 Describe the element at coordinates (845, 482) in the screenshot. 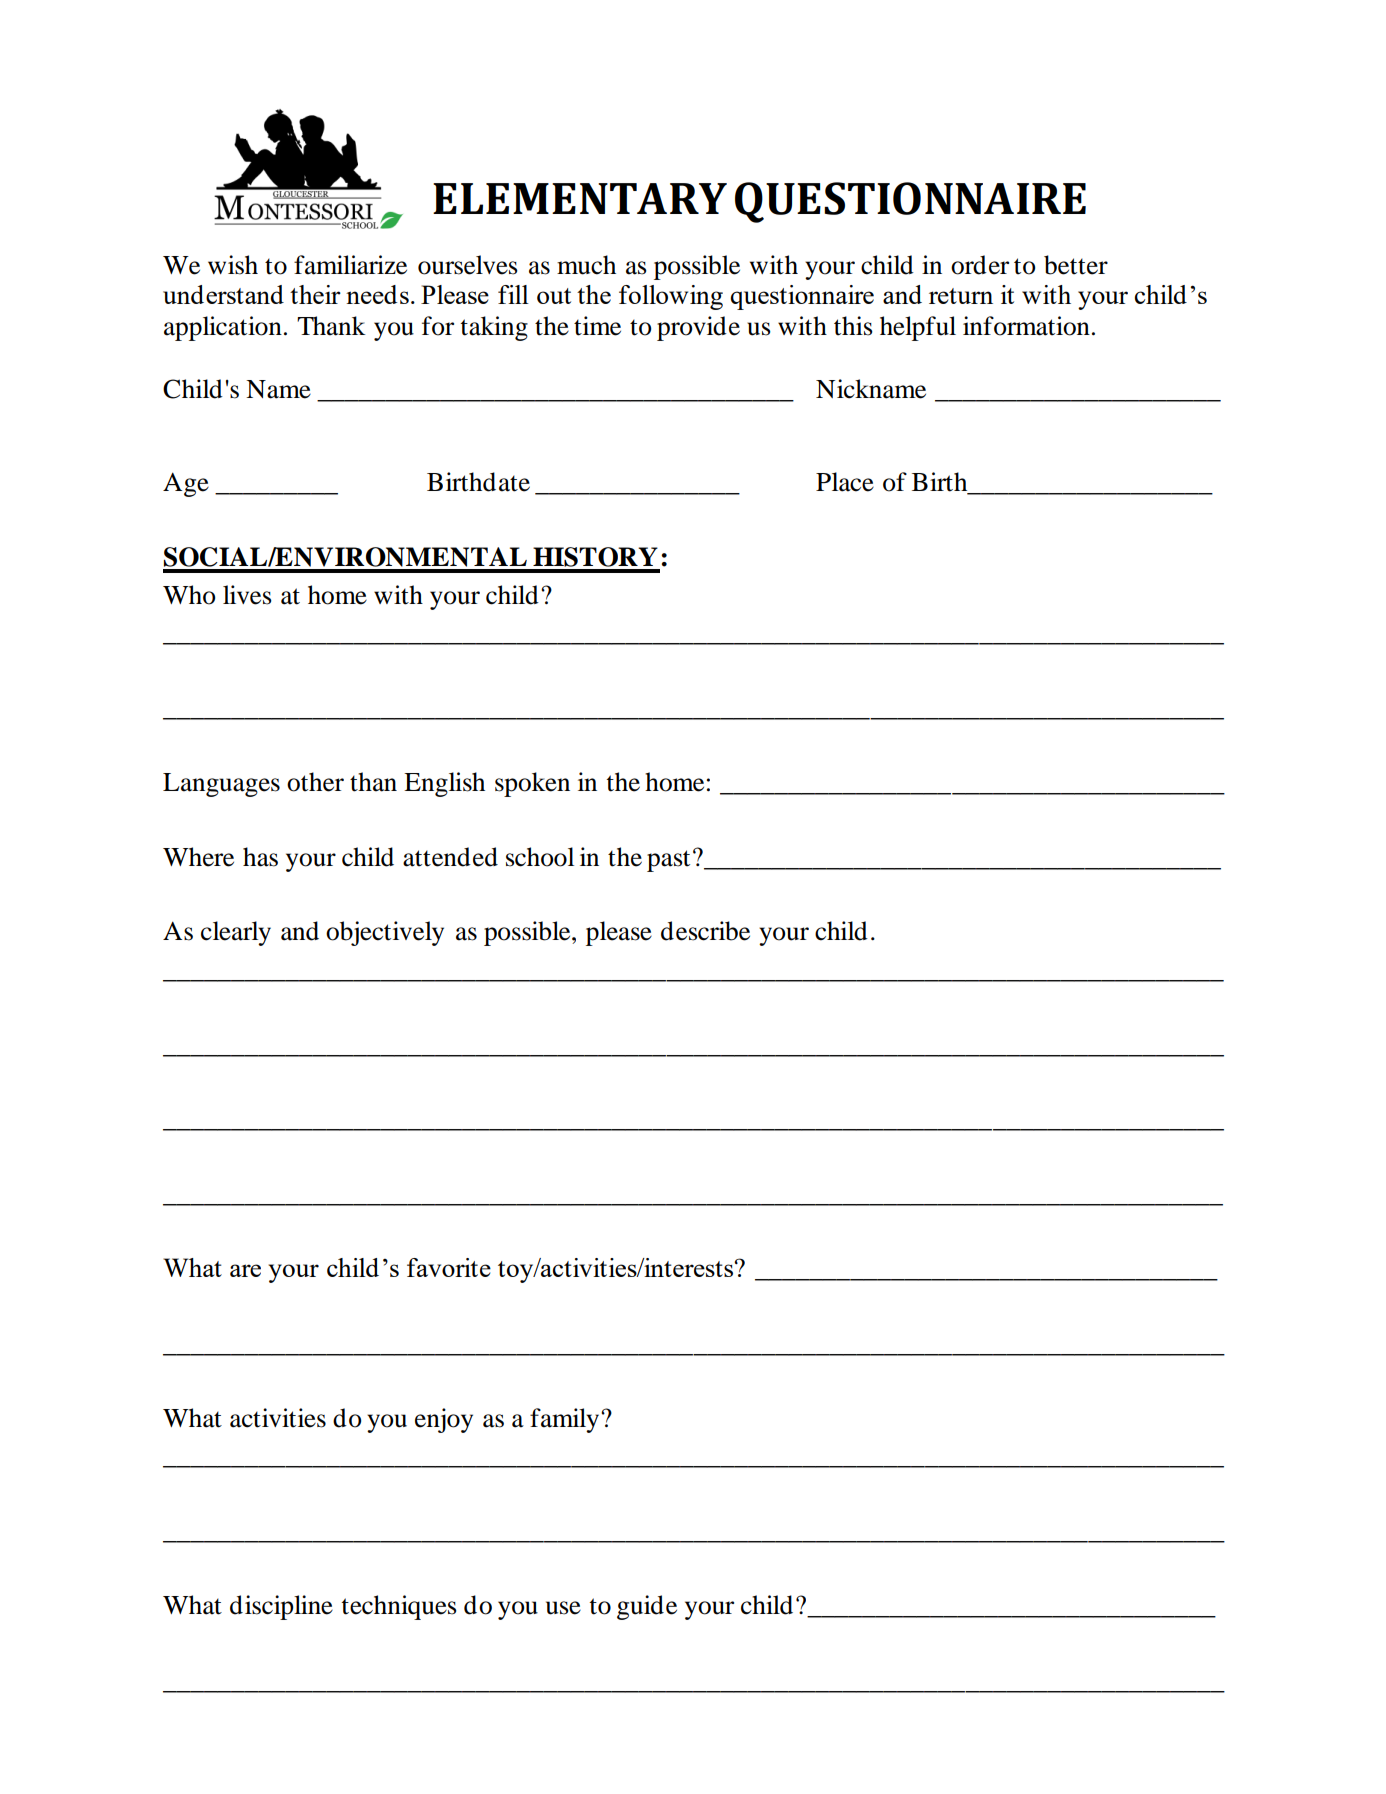

I see `Place` at that location.
